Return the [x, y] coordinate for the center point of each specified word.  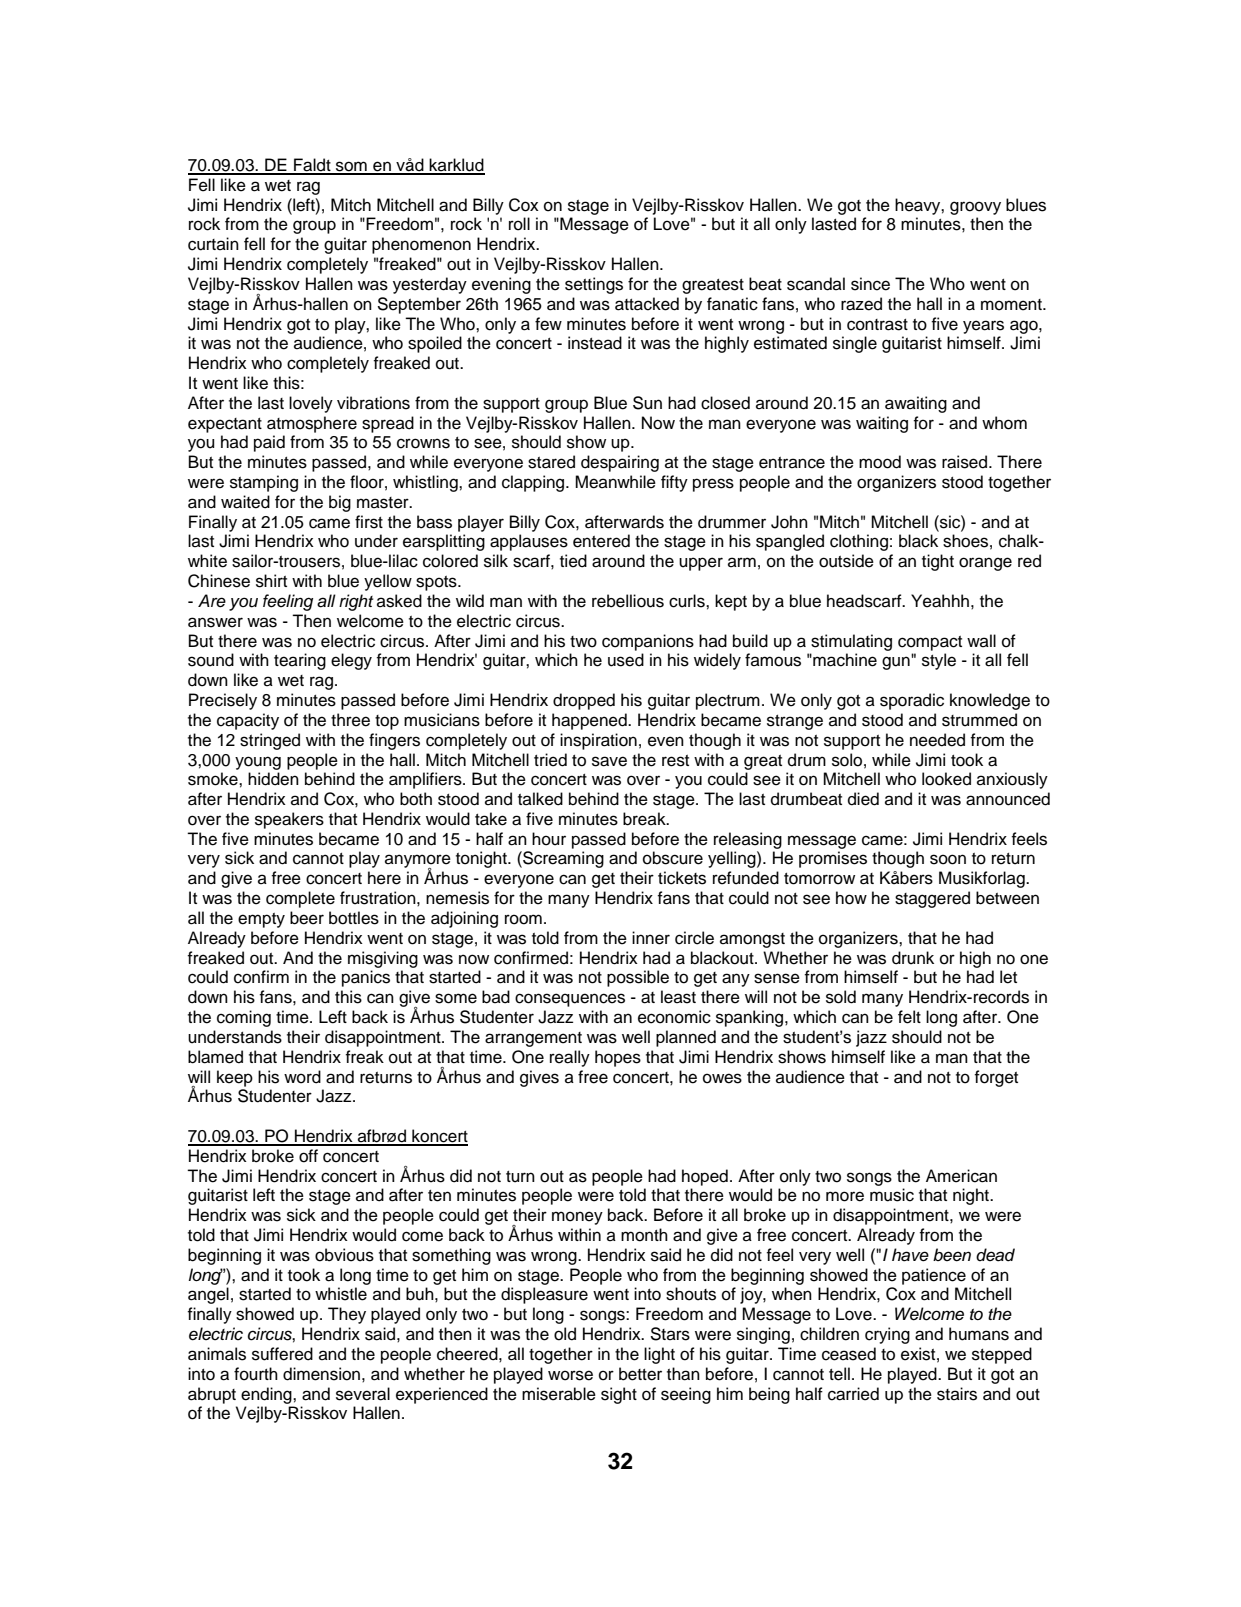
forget [996, 1078]
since [870, 284]
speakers [289, 820]
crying [887, 1335]
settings [594, 285]
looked [946, 779]
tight [938, 562]
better [640, 1374]
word [302, 1077]
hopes [618, 1058]
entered [601, 541]
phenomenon [421, 245]
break [645, 819]
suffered [282, 1354]
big [340, 503]
